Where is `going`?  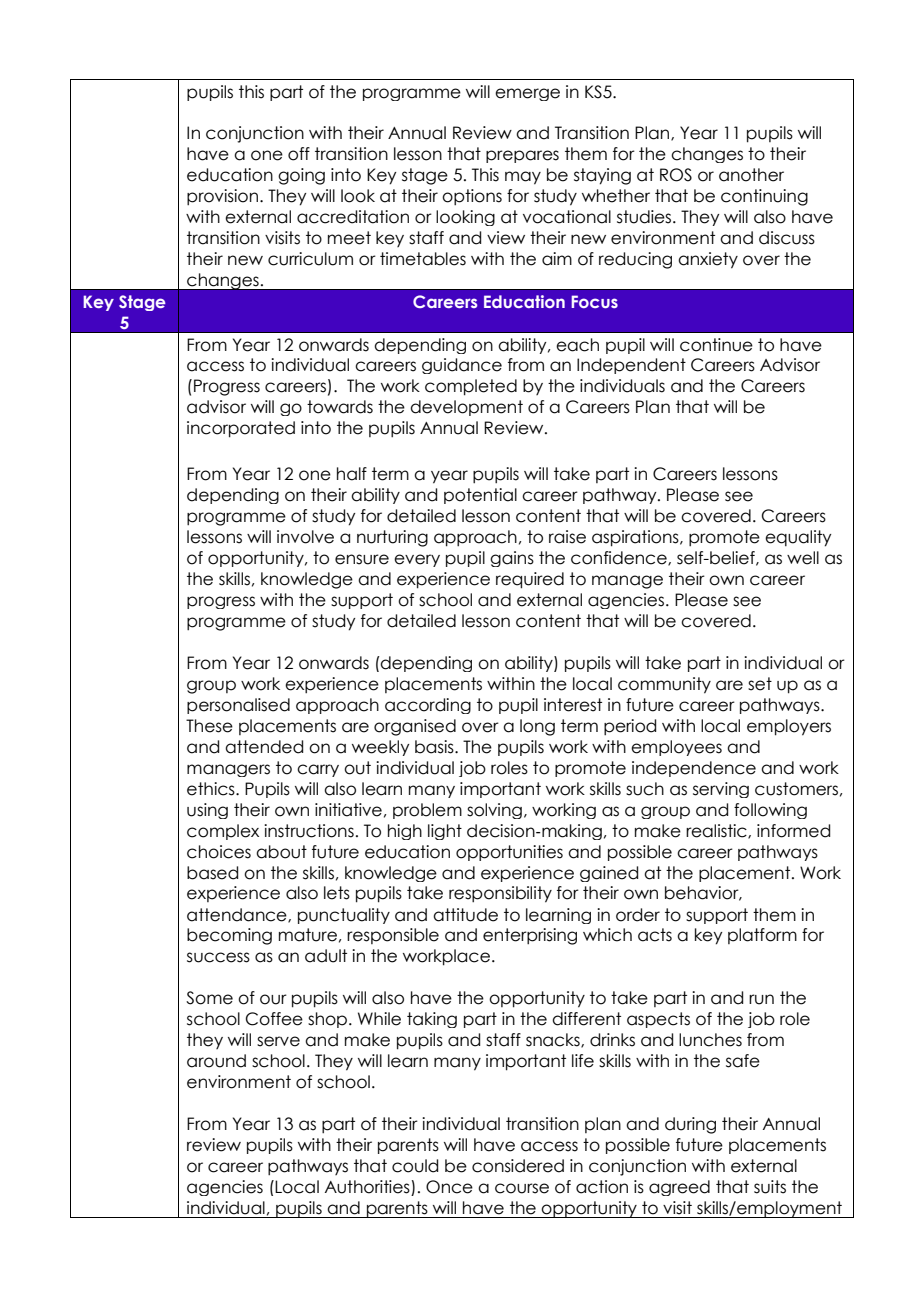 going is located at coordinates (301, 176).
